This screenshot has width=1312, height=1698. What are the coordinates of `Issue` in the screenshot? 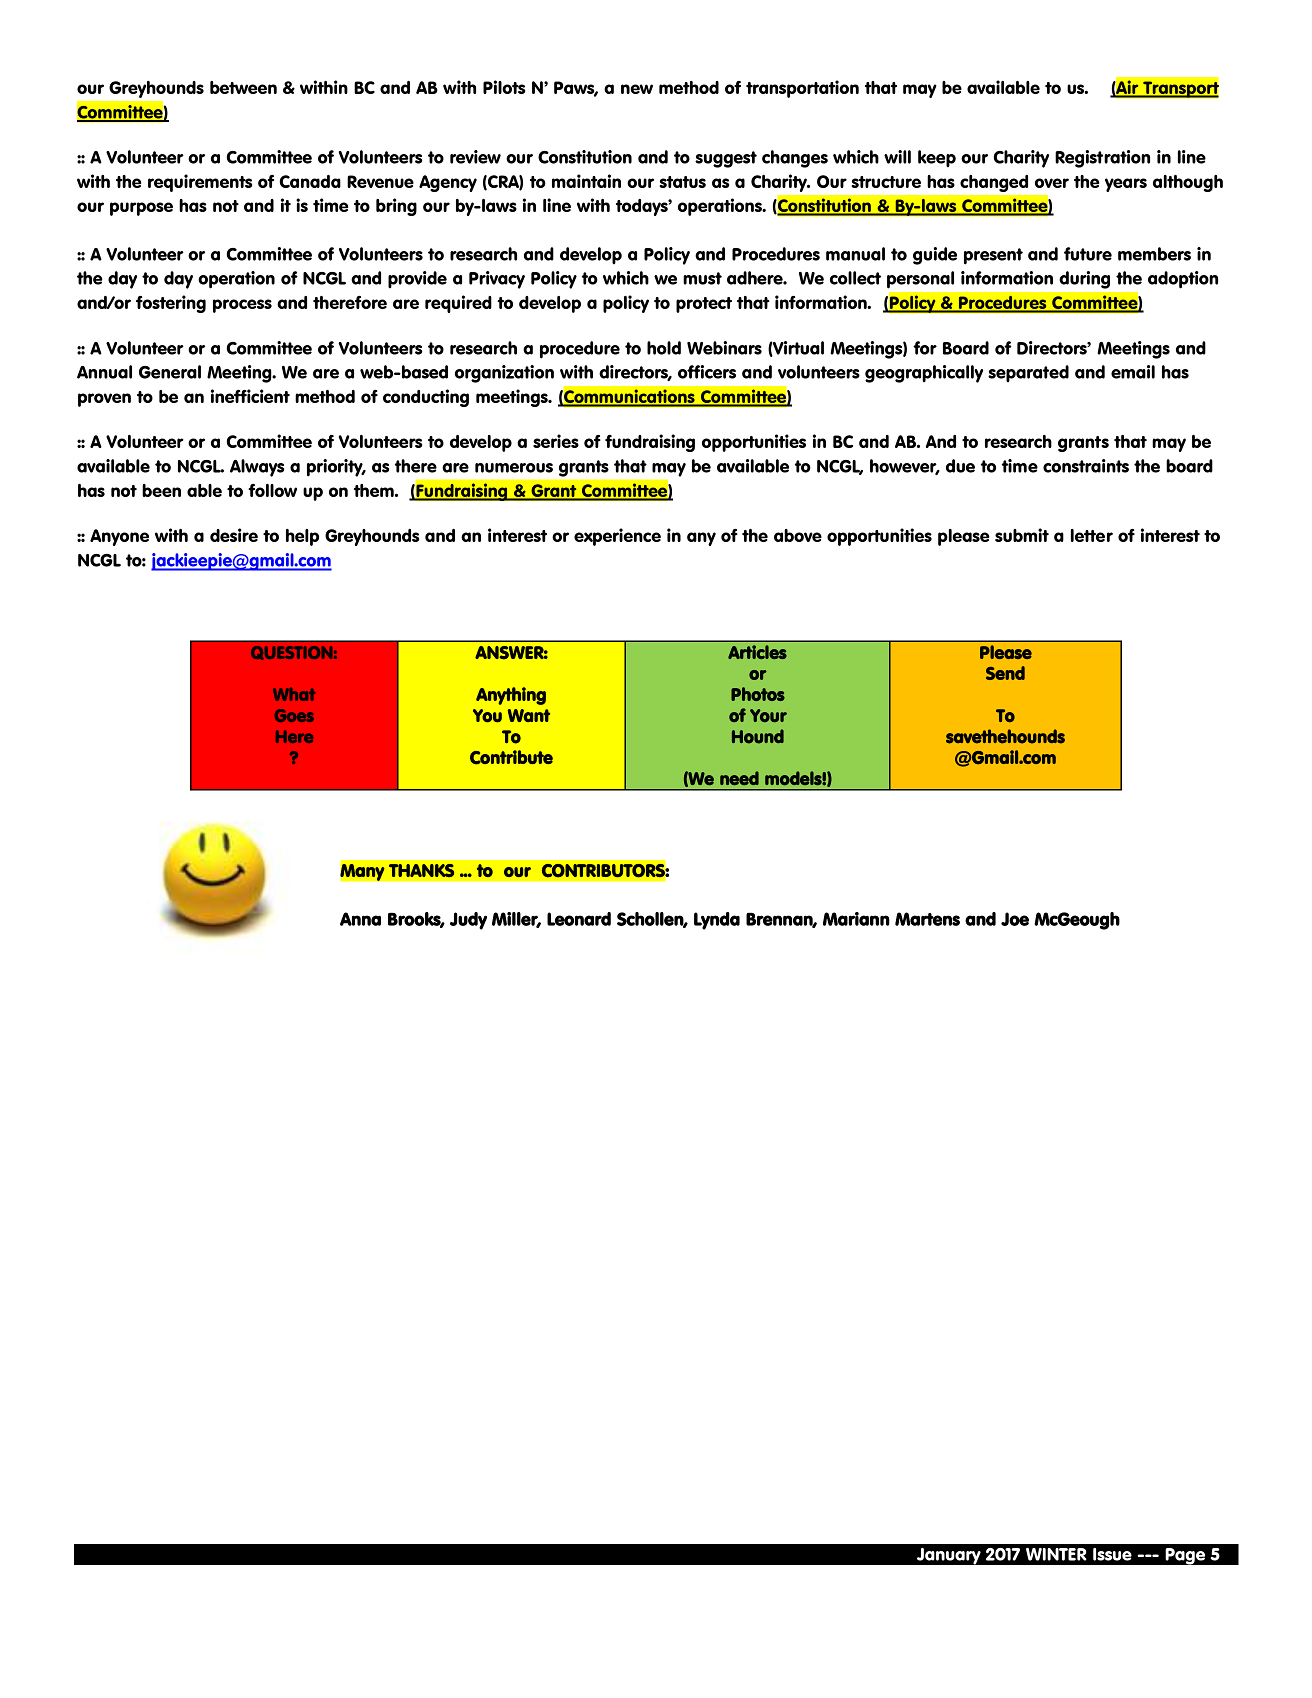 It's located at (1112, 1554).
